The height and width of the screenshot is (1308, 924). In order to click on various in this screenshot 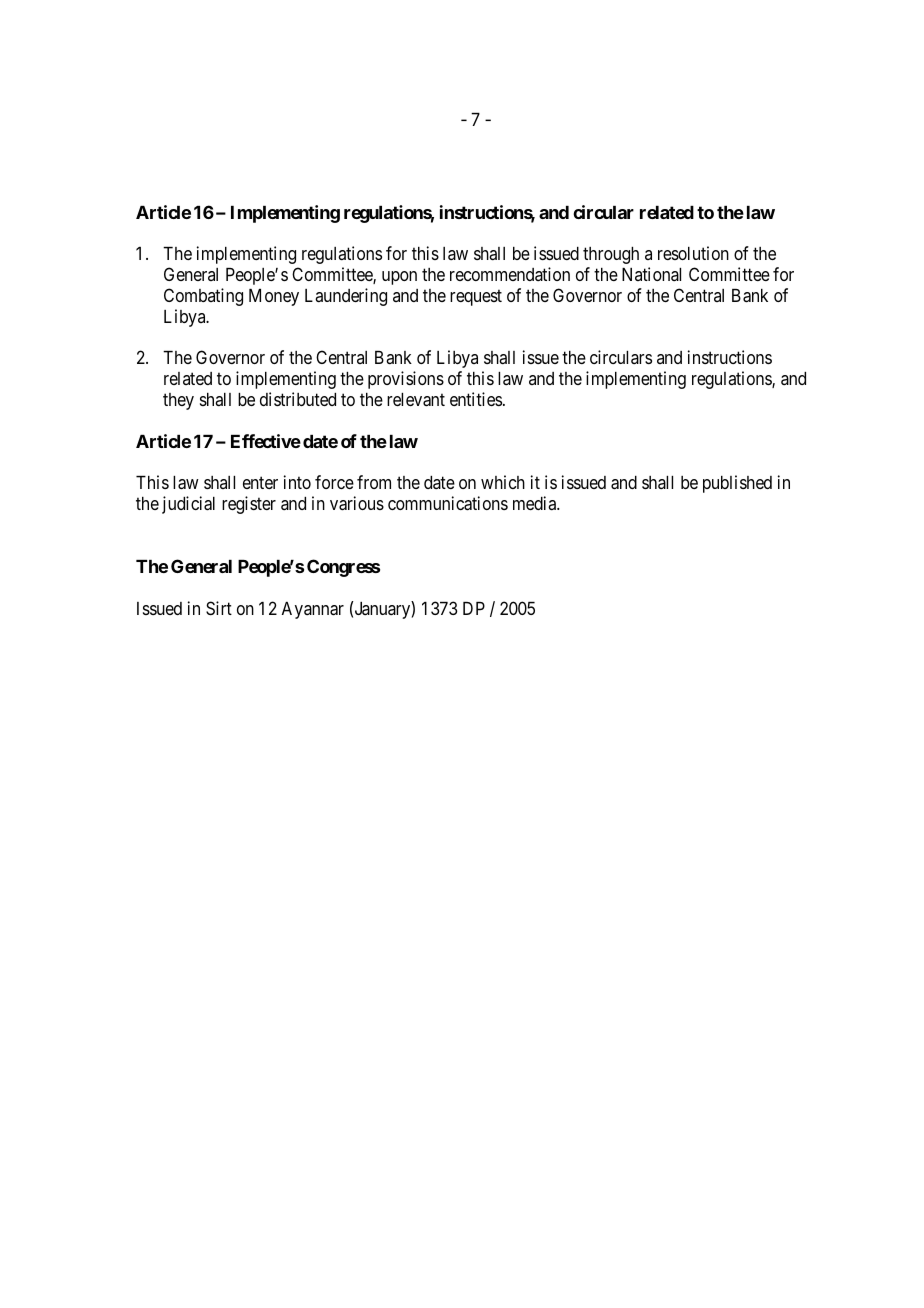, I will do `click(357, 503)`.
